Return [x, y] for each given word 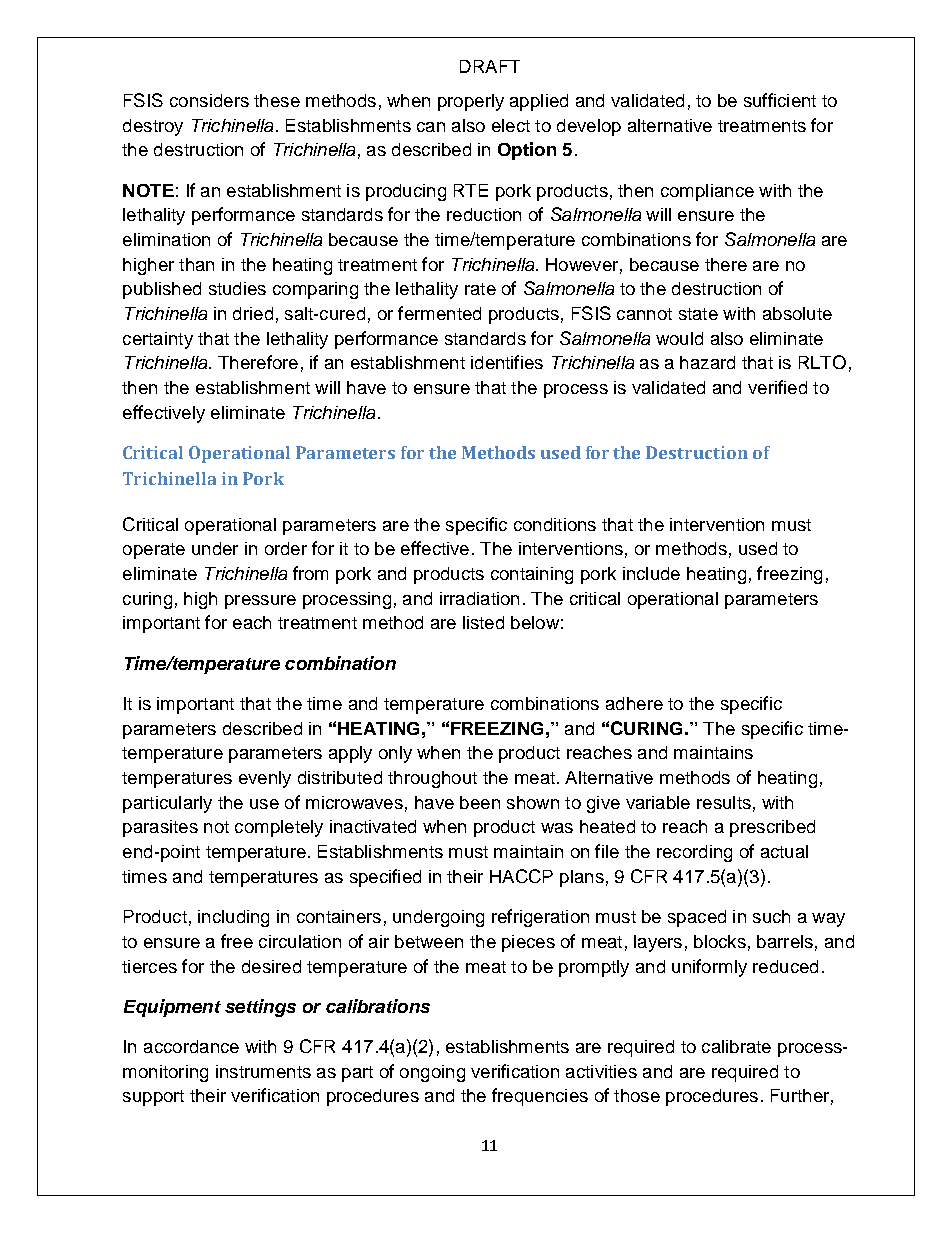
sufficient [780, 100]
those [637, 1095]
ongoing [432, 1073]
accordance [191, 1046]
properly [471, 102]
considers [209, 100]
